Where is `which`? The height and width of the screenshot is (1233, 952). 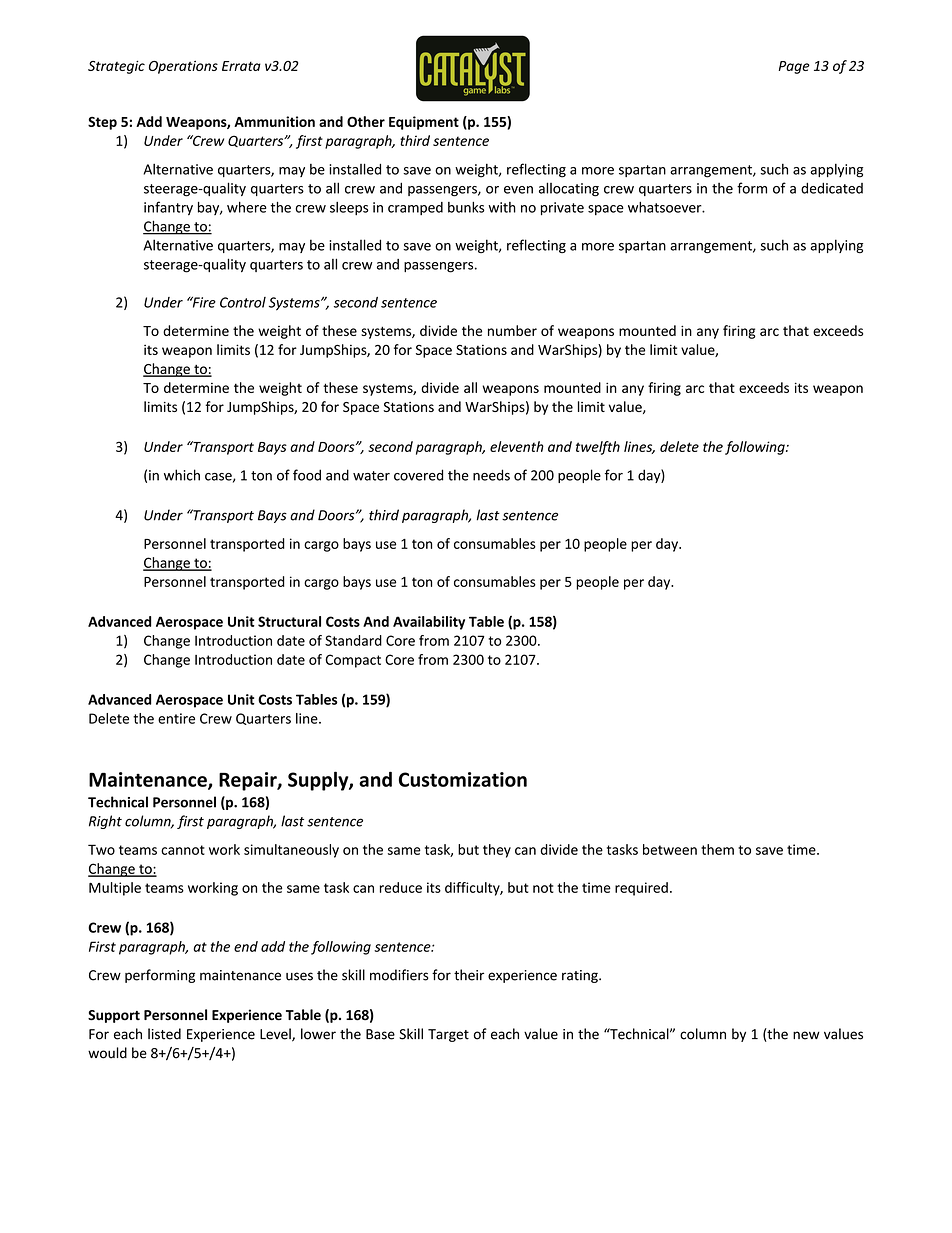
which is located at coordinates (182, 475).
